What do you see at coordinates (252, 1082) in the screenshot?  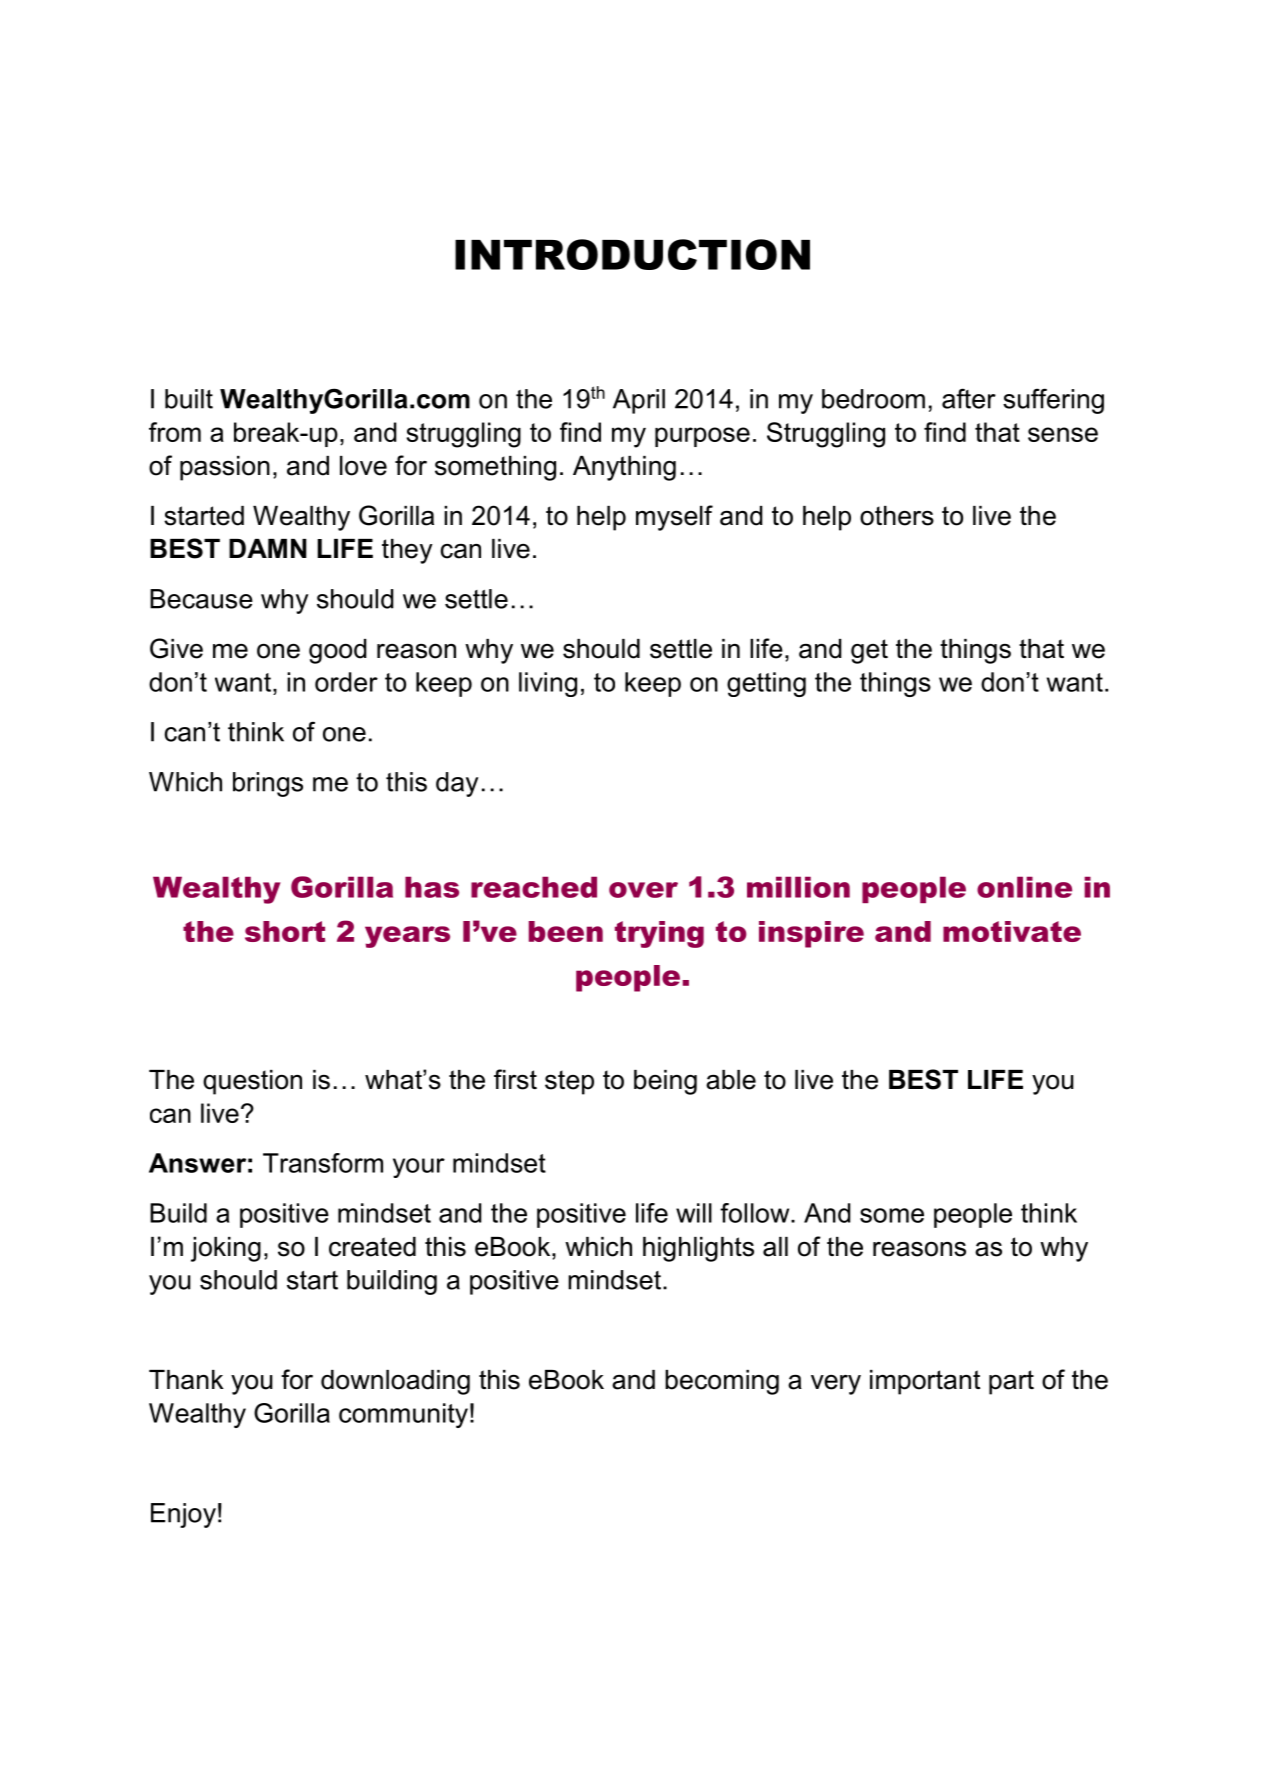 I see `question` at bounding box center [252, 1082].
